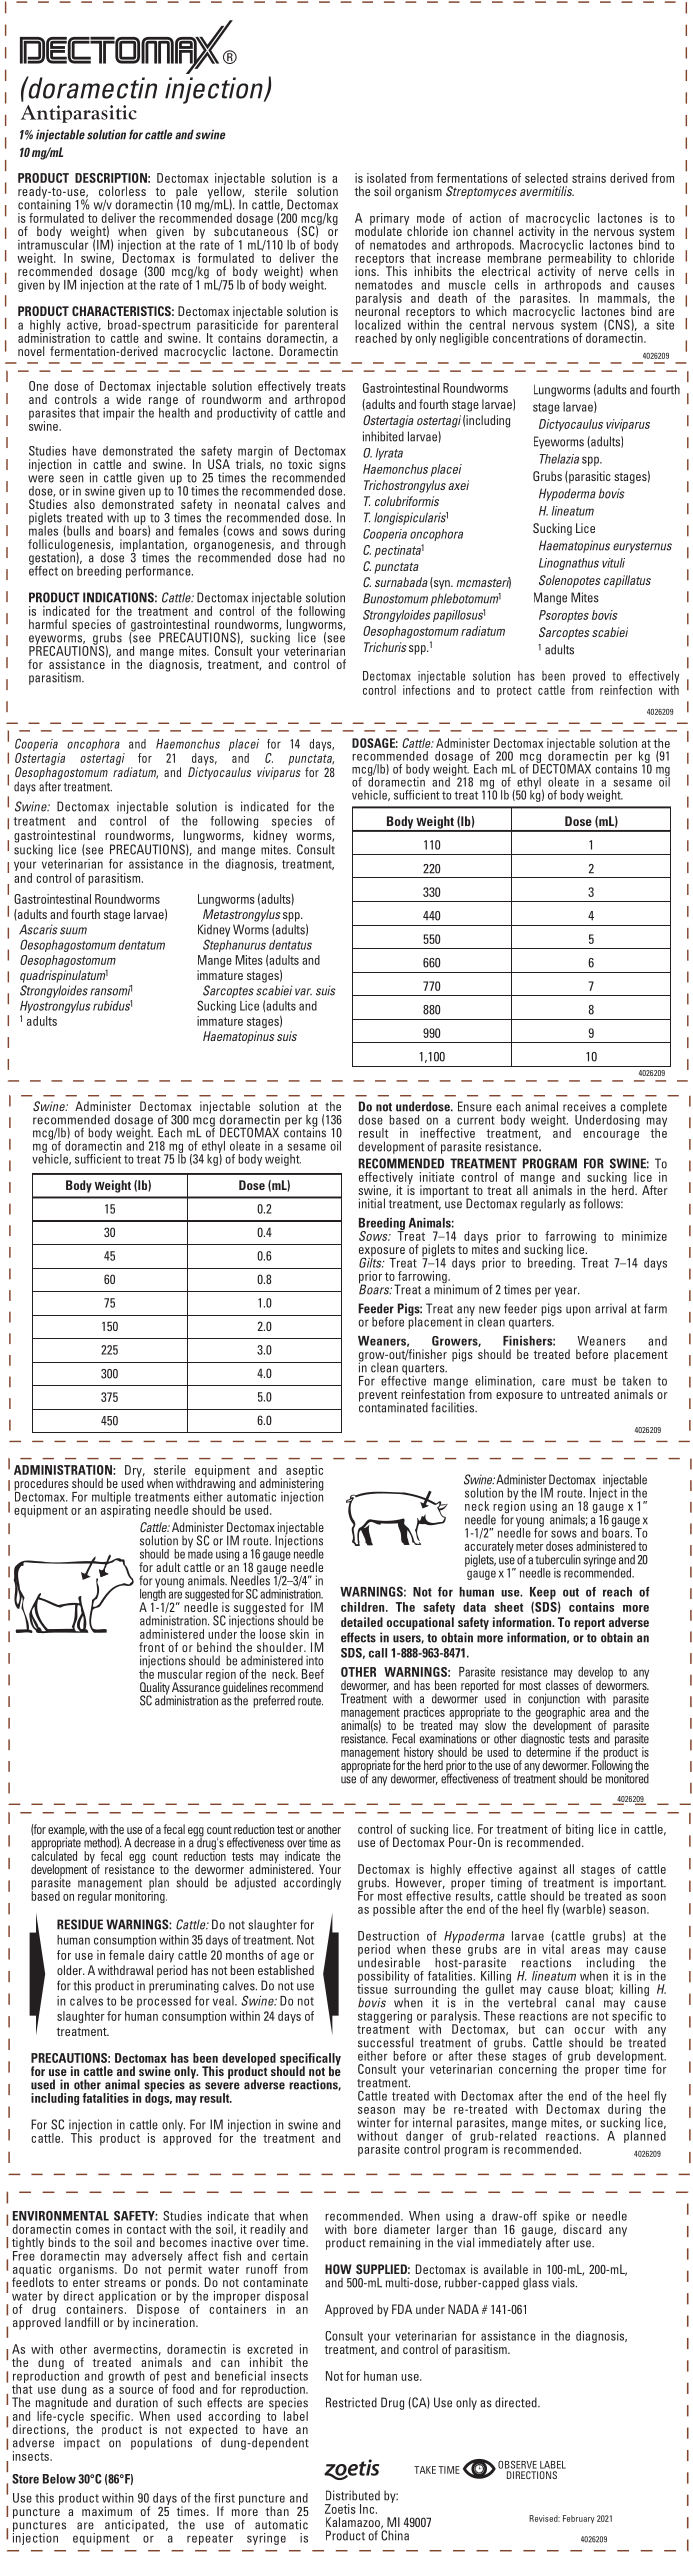  Describe the element at coordinates (388, 1936) in the image. I see `Destruction` at that location.
